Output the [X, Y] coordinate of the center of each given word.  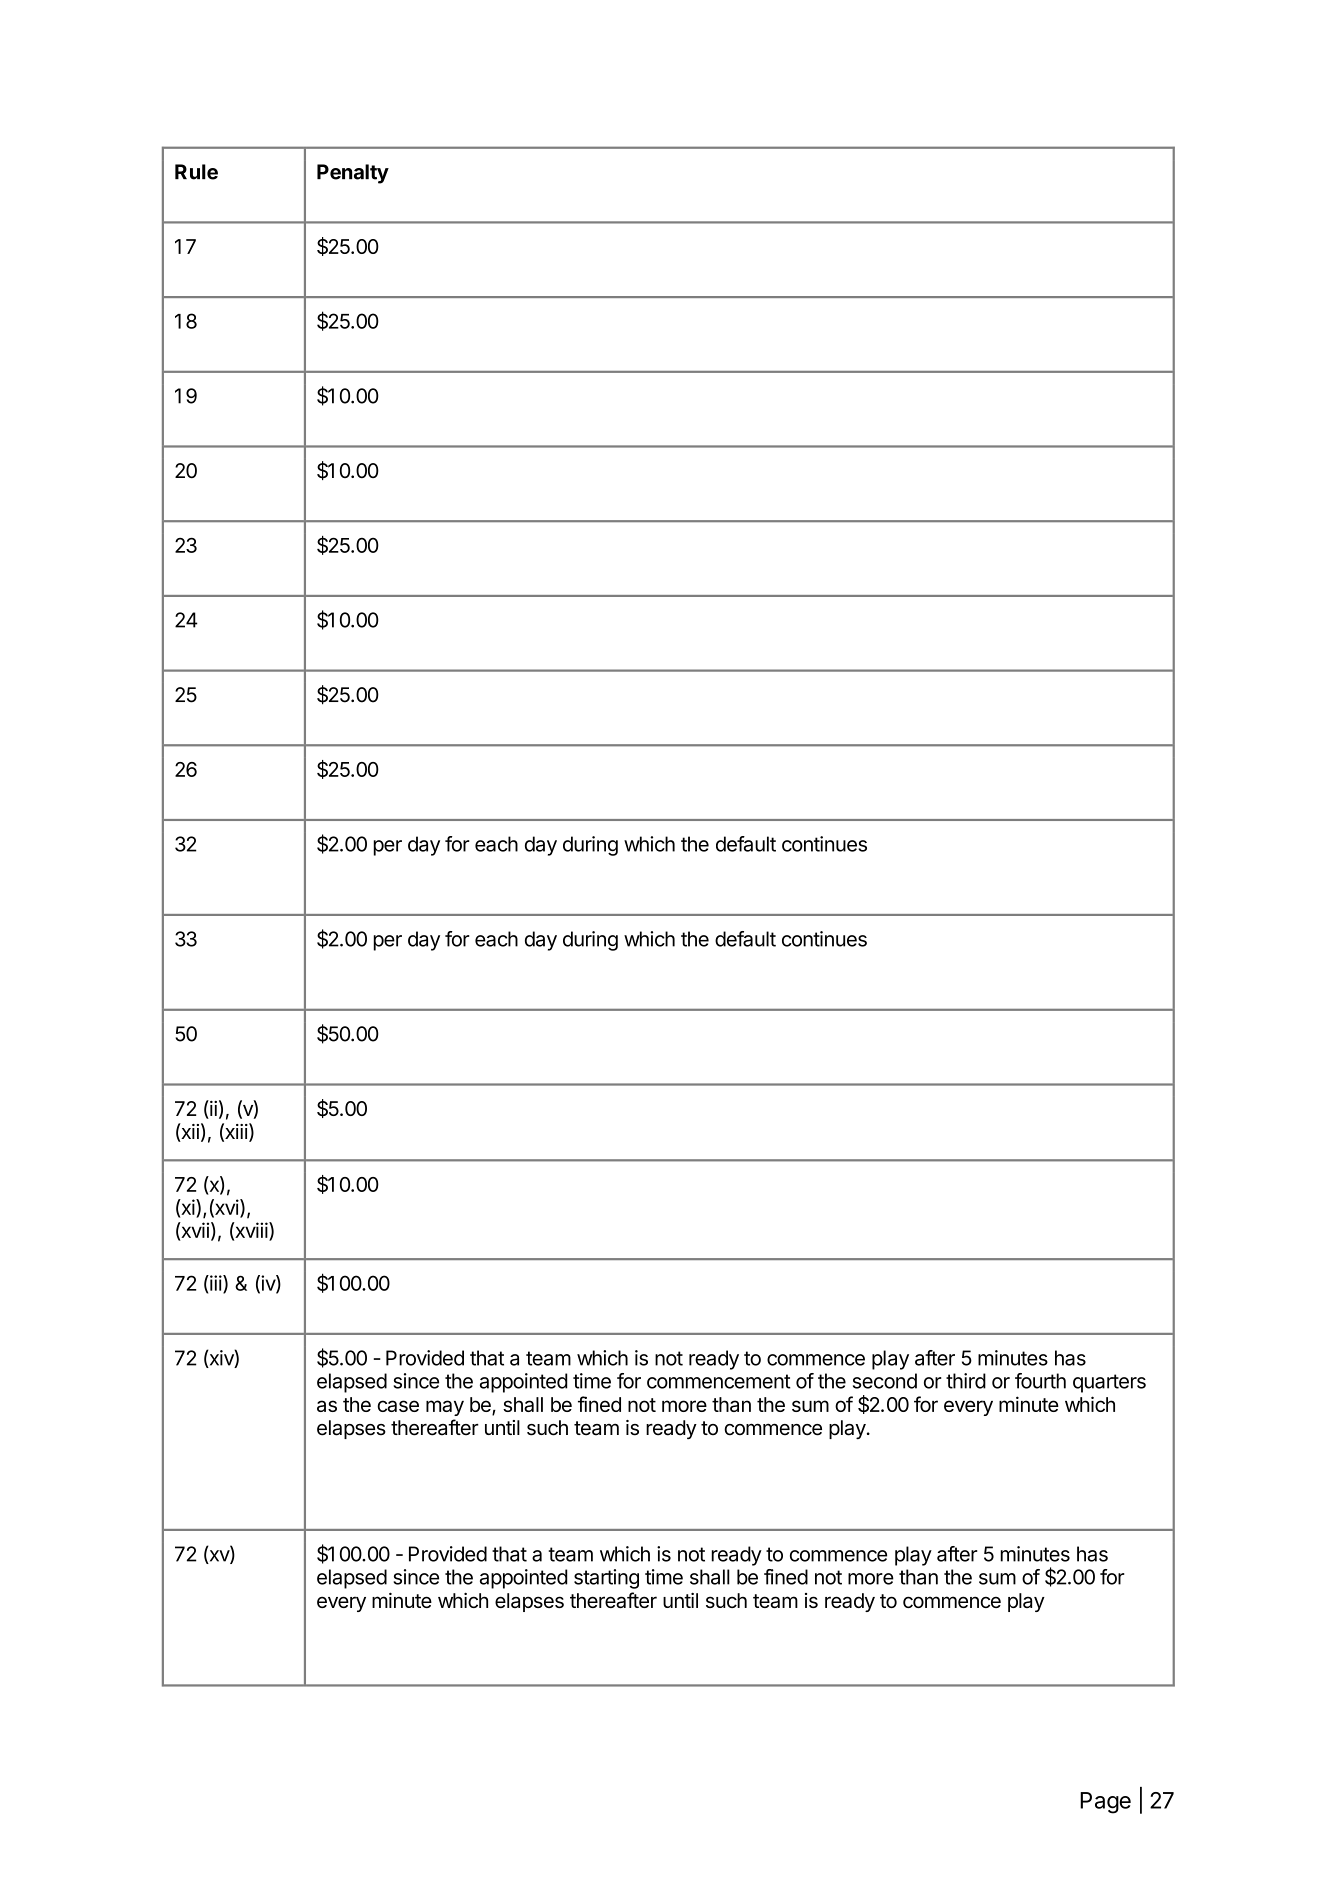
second [885, 1381]
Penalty [353, 174]
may [445, 1408]
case [398, 1406]
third [966, 1381]
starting [606, 1579]
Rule [196, 172]
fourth [1040, 1381]
